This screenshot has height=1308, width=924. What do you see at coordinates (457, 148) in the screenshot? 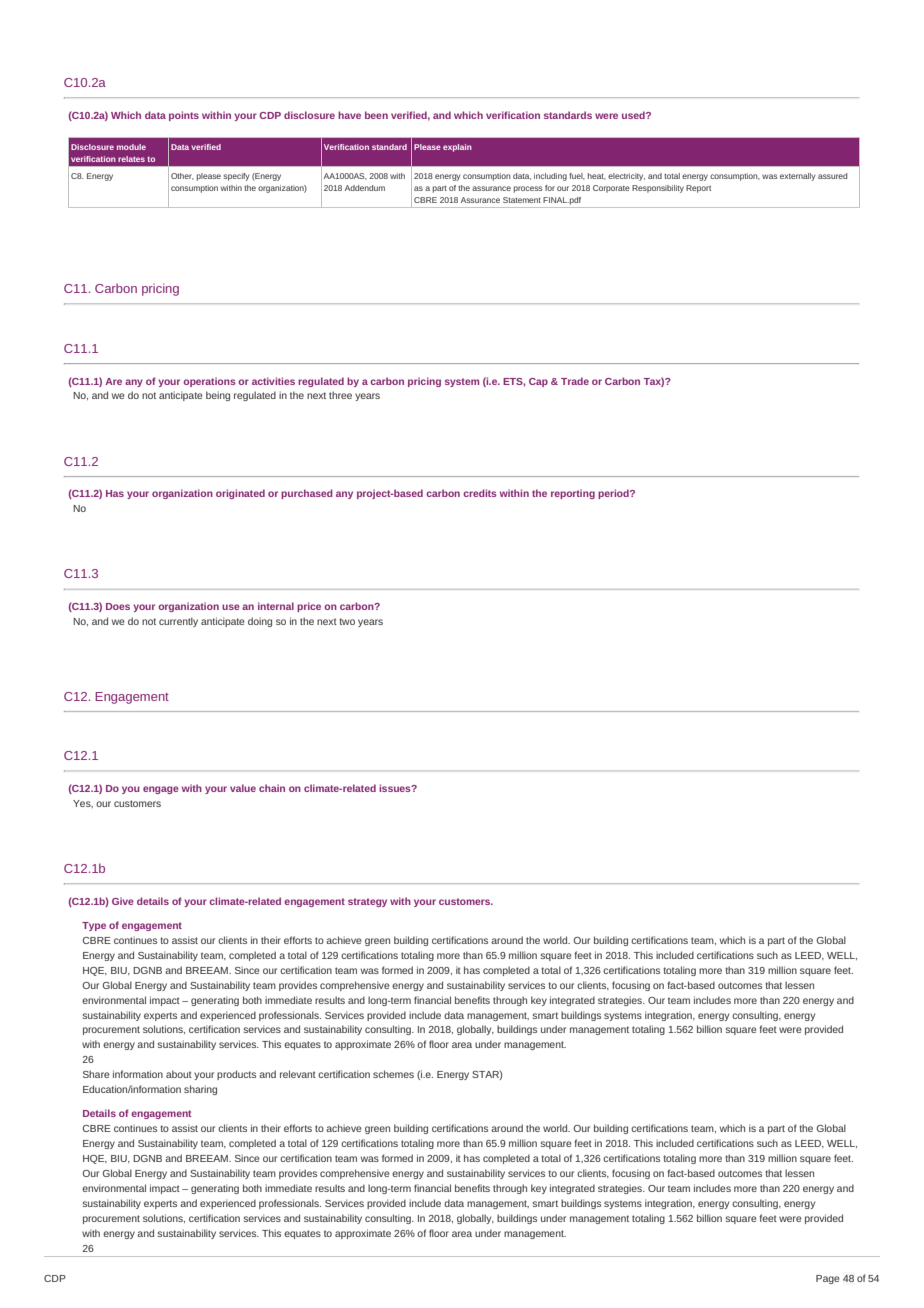
I see `explain` at bounding box center [457, 148].
